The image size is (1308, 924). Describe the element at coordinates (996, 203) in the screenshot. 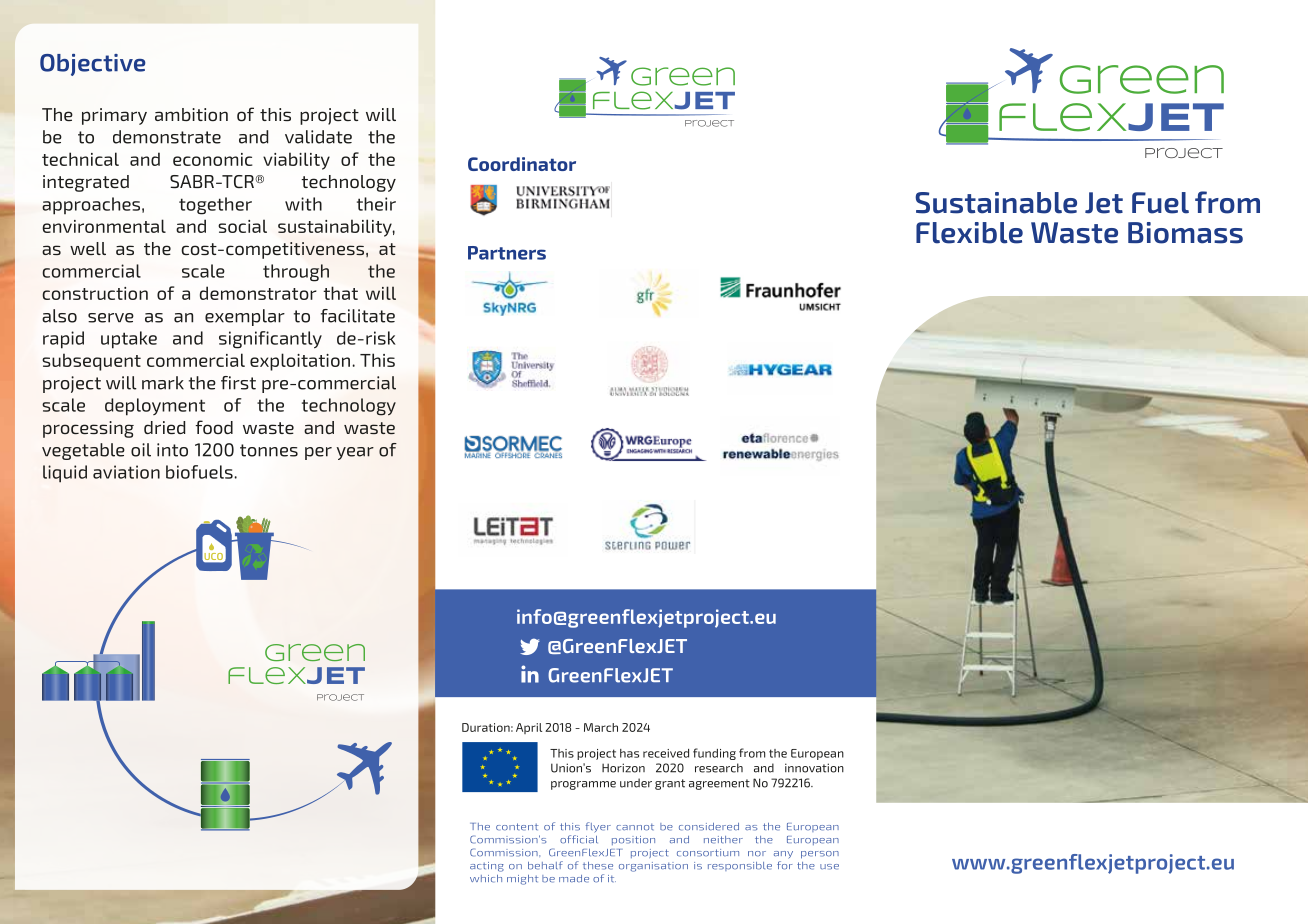

I see `Sustainable` at that location.
